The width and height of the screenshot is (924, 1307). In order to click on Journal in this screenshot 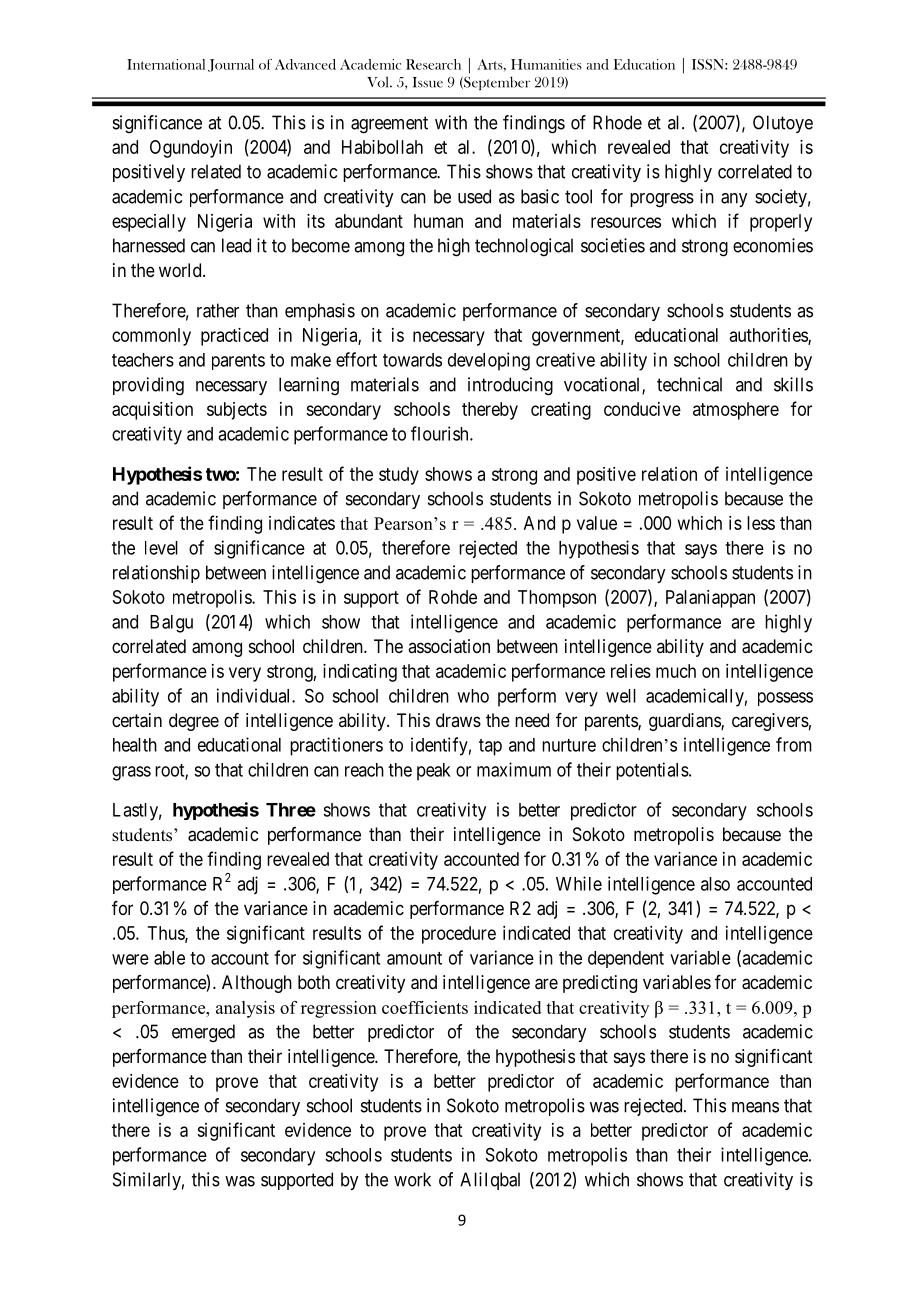, I will do `click(231, 65)`.
